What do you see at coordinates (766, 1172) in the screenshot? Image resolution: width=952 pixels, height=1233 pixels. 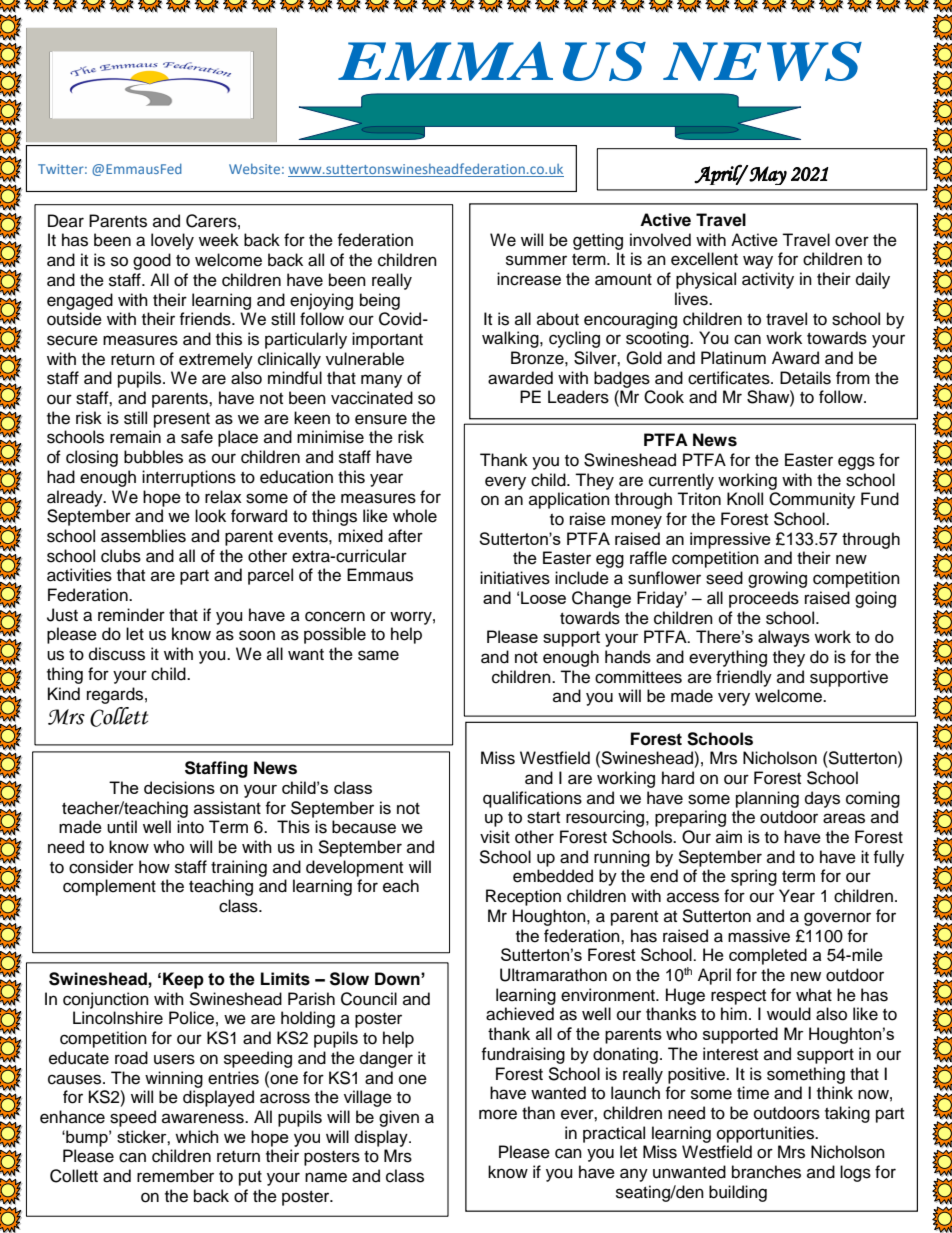 I see `branches` at bounding box center [766, 1172].
